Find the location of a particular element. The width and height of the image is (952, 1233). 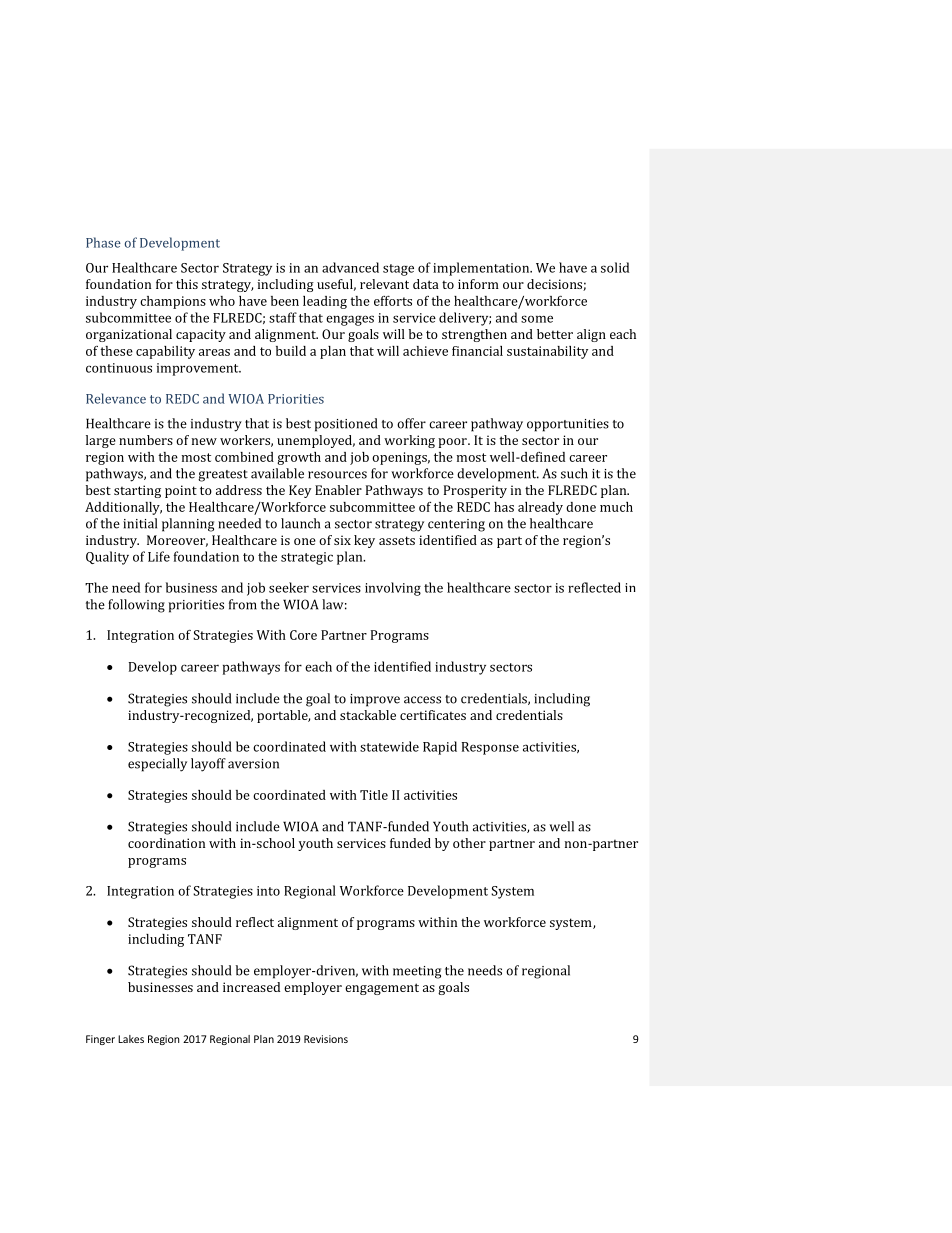

numbers is located at coordinates (146, 440).
